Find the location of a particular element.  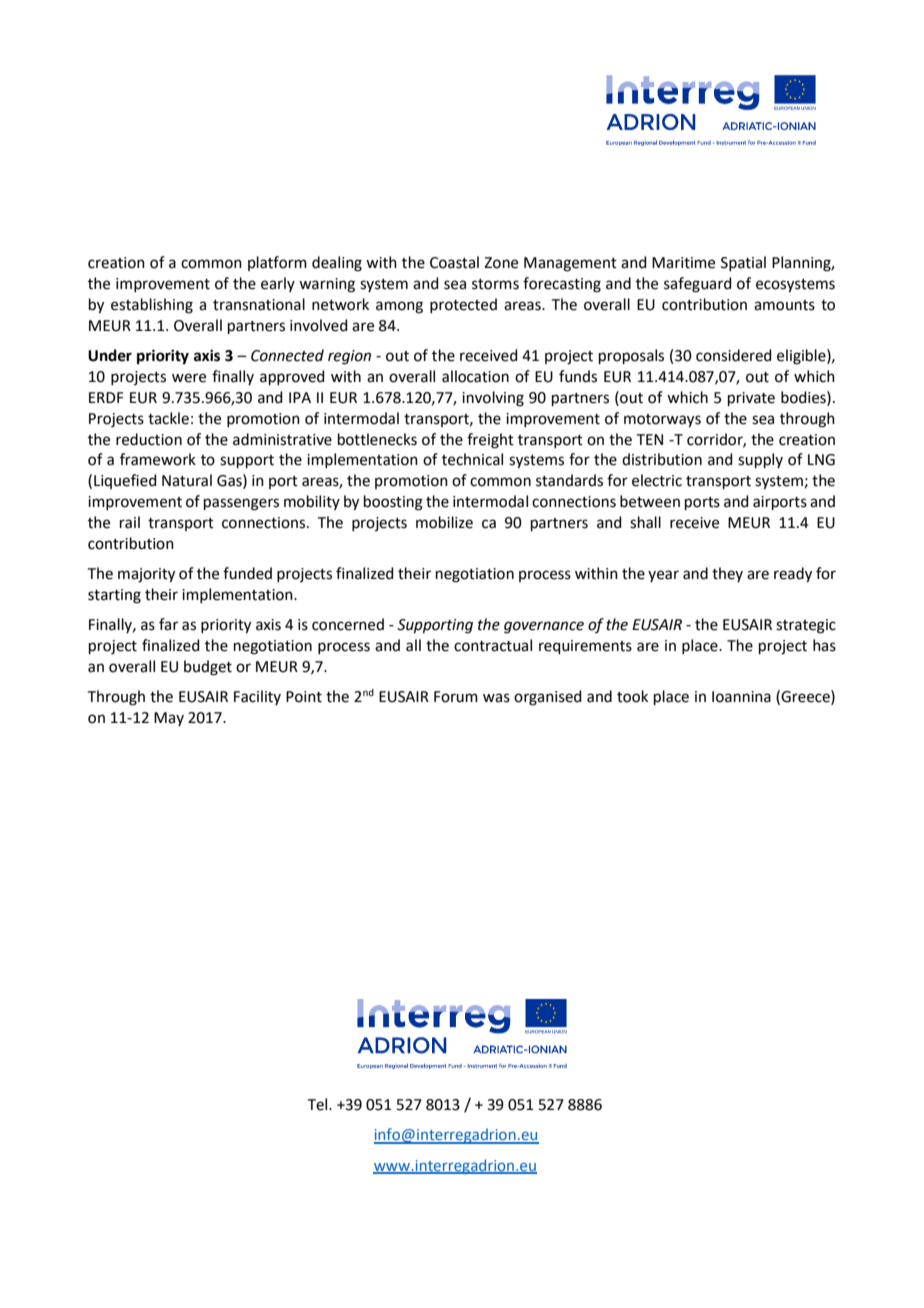

Forum is located at coordinates (456, 697).
